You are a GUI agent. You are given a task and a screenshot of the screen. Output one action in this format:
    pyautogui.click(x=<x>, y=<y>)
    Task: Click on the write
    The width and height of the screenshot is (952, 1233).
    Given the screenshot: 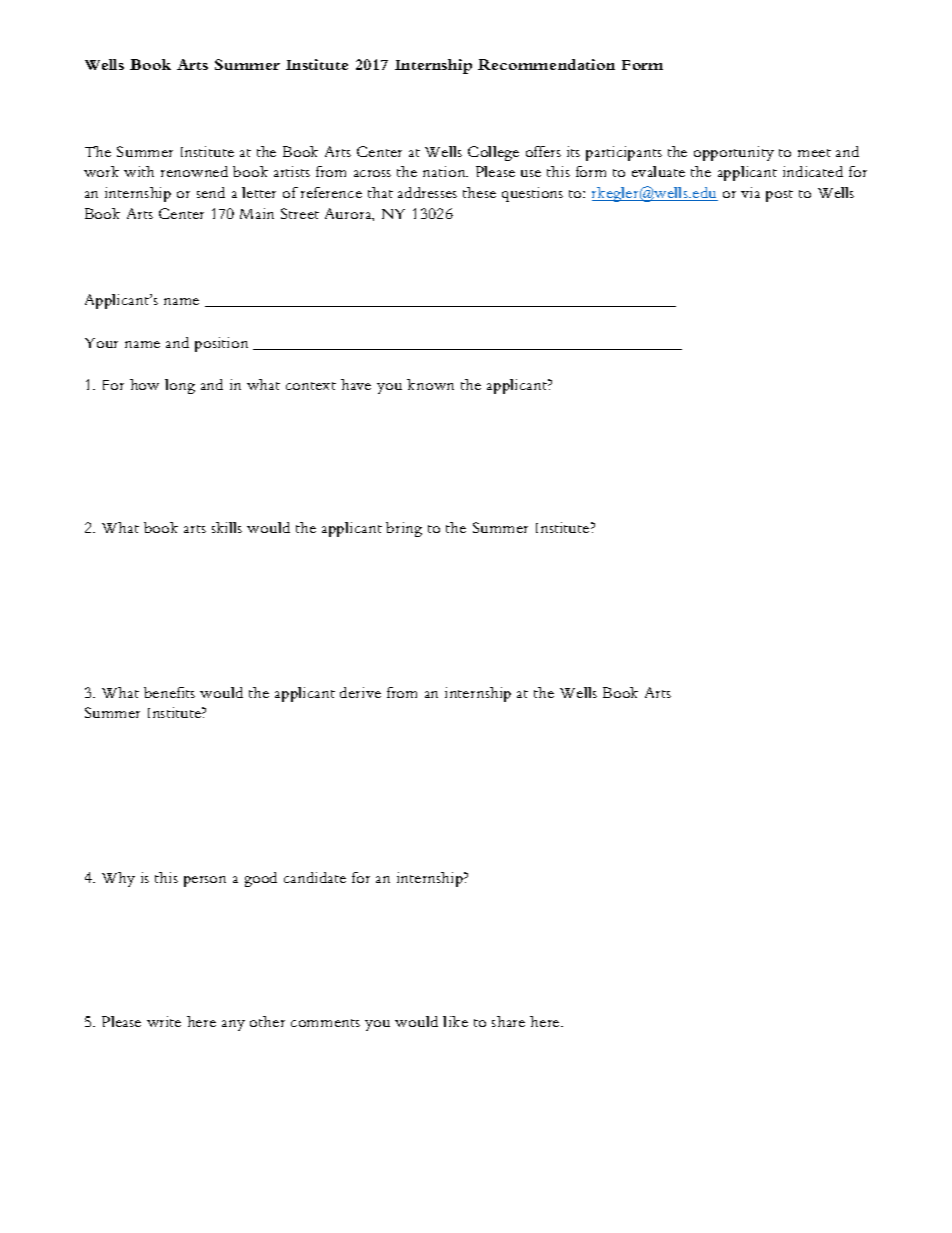 What is the action you would take?
    pyautogui.click(x=164, y=1021)
